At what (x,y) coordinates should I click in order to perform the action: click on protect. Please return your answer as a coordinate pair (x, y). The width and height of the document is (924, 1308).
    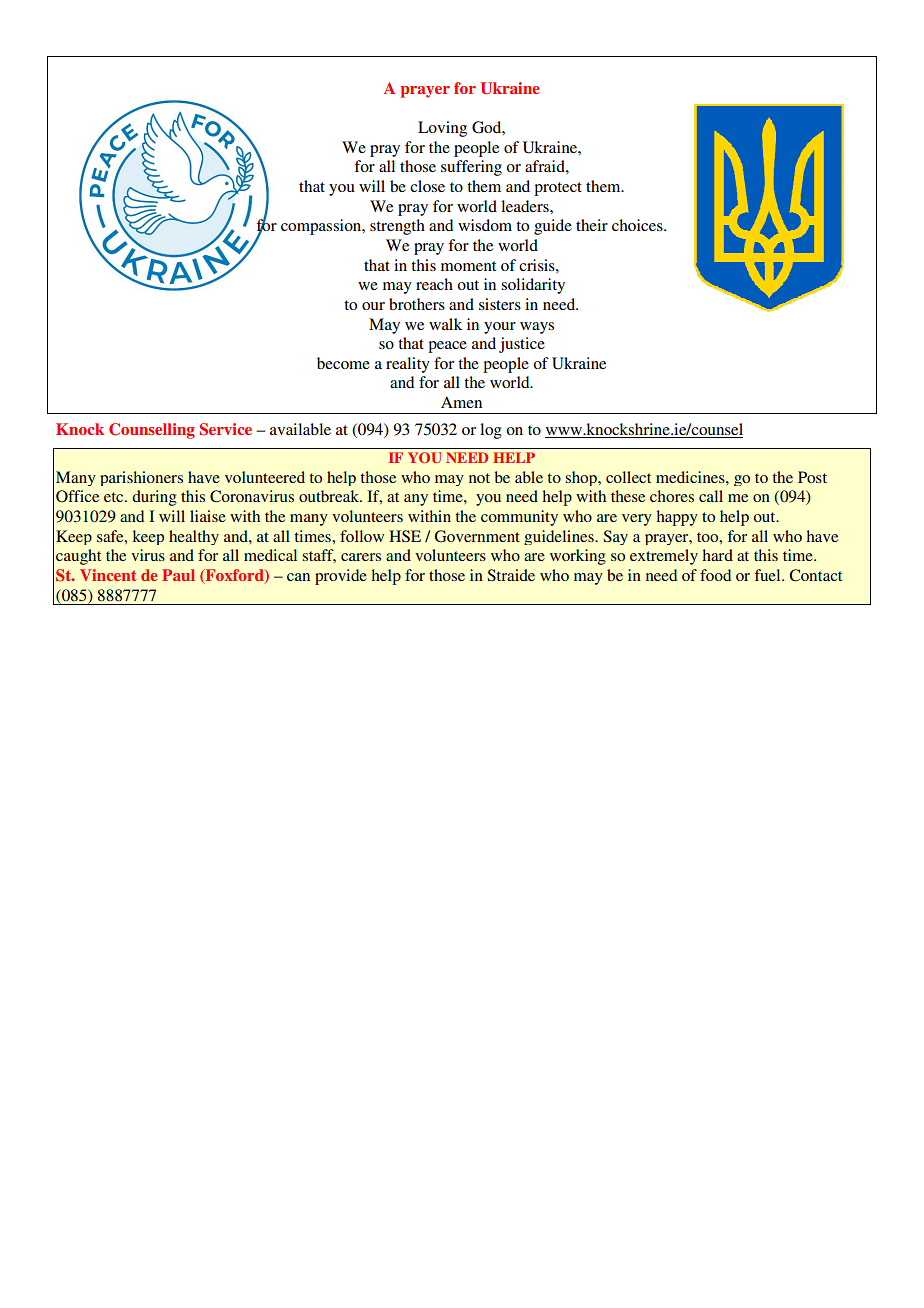
    Looking at the image, I should click on (558, 189).
